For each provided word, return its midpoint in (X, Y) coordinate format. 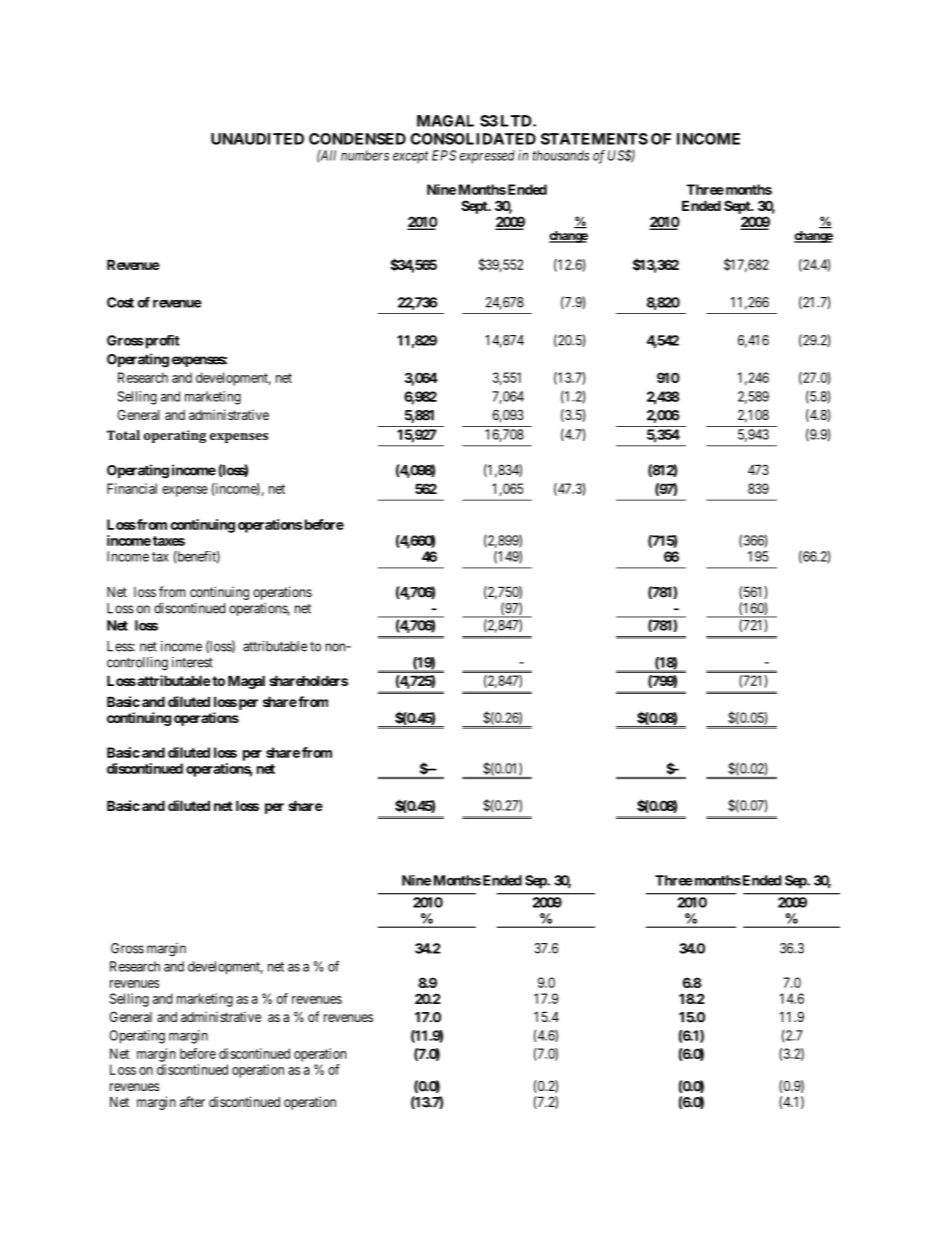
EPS (444, 155)
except (410, 157)
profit (161, 342)
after (192, 1101)
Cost (120, 302)
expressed (487, 157)
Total (123, 435)
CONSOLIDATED (473, 139)
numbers (365, 155)
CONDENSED (357, 139)
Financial (132, 488)
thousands (561, 155)
